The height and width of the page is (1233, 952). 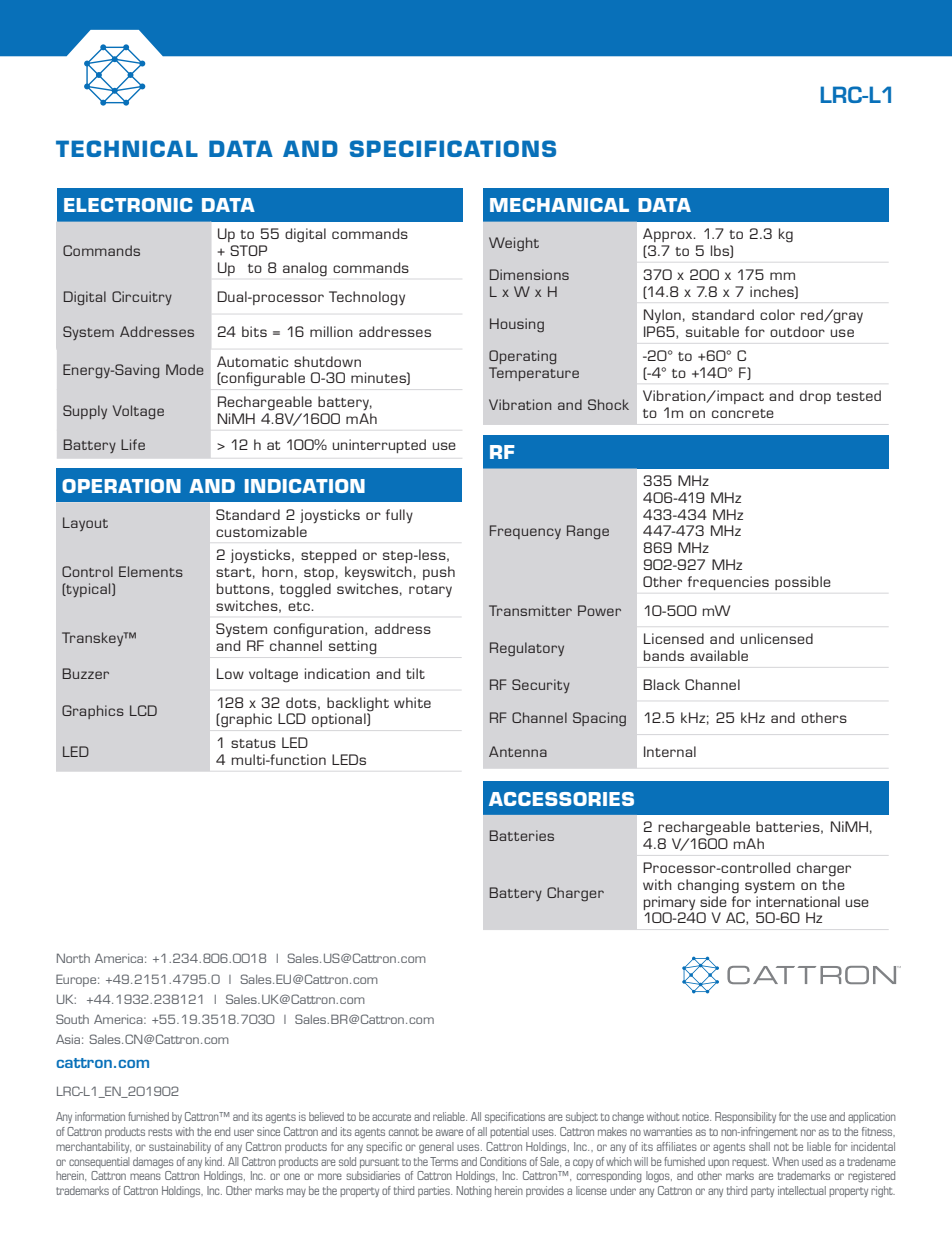 I want to click on Frequency, so click(x=525, y=532).
